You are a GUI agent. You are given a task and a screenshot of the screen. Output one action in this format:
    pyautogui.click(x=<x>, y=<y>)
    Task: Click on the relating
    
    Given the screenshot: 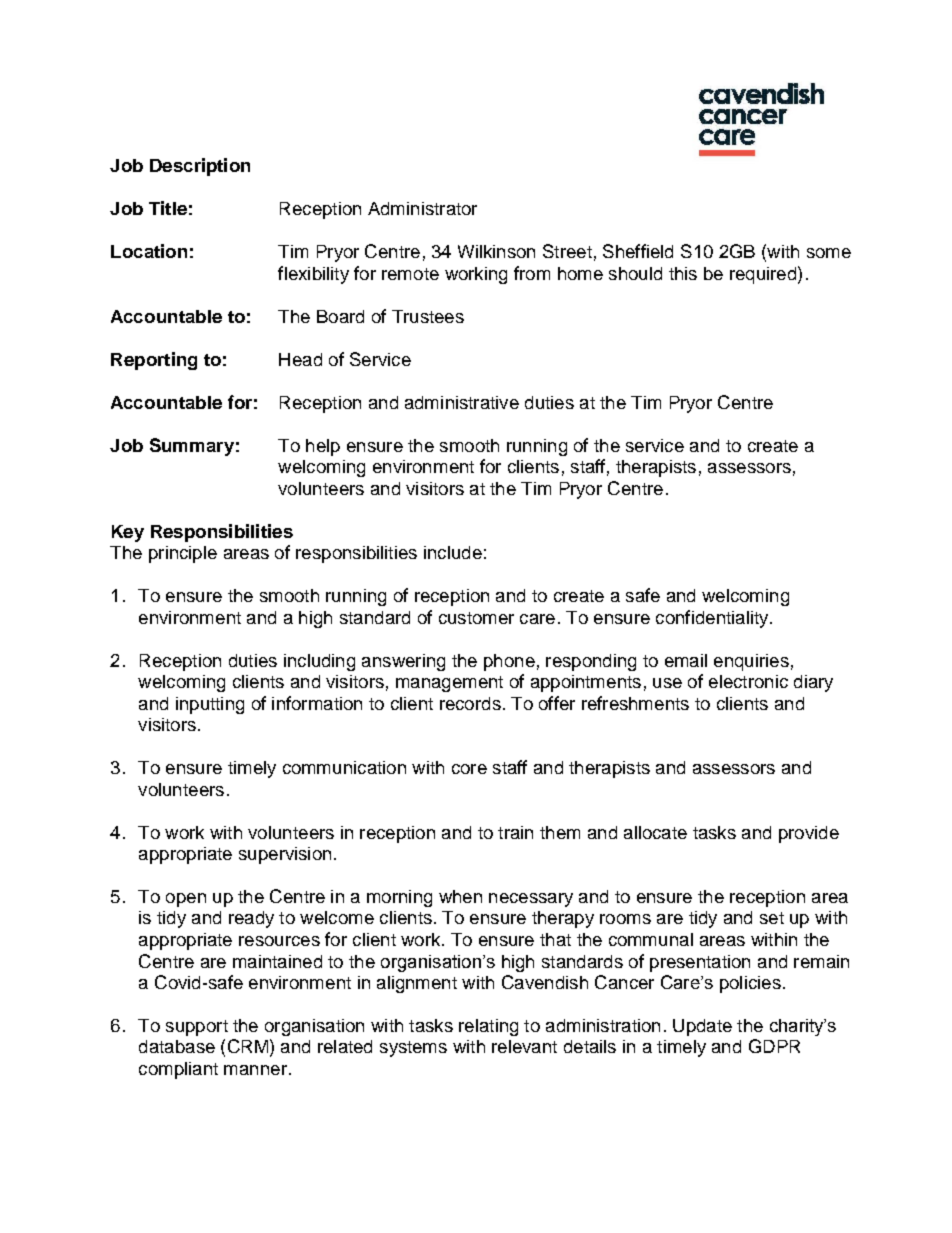 What is the action you would take?
    pyautogui.click(x=488, y=1027)
